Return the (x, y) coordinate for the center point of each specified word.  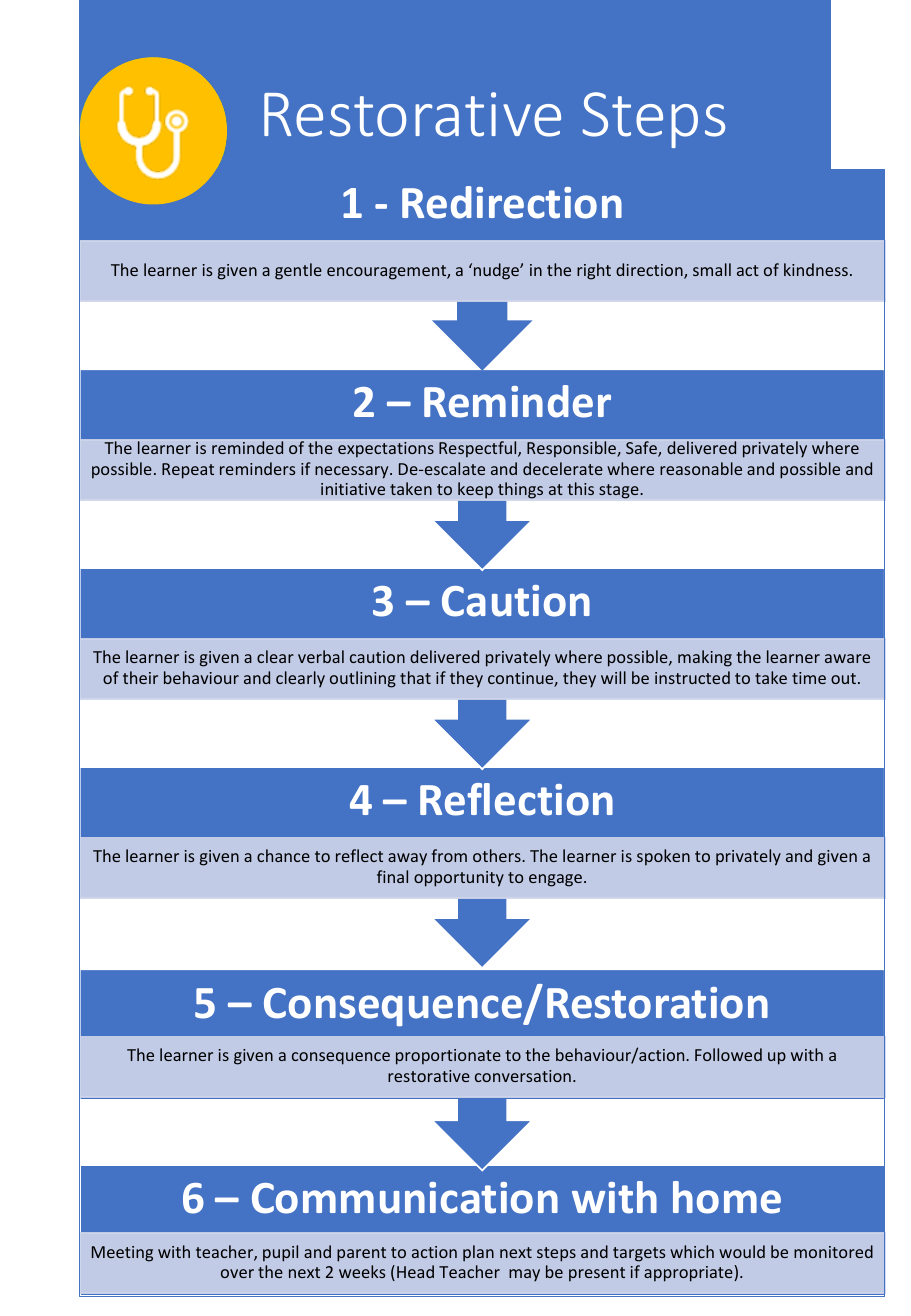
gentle (298, 271)
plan (478, 1253)
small (712, 269)
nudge (497, 271)
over (237, 1273)
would (742, 1251)
